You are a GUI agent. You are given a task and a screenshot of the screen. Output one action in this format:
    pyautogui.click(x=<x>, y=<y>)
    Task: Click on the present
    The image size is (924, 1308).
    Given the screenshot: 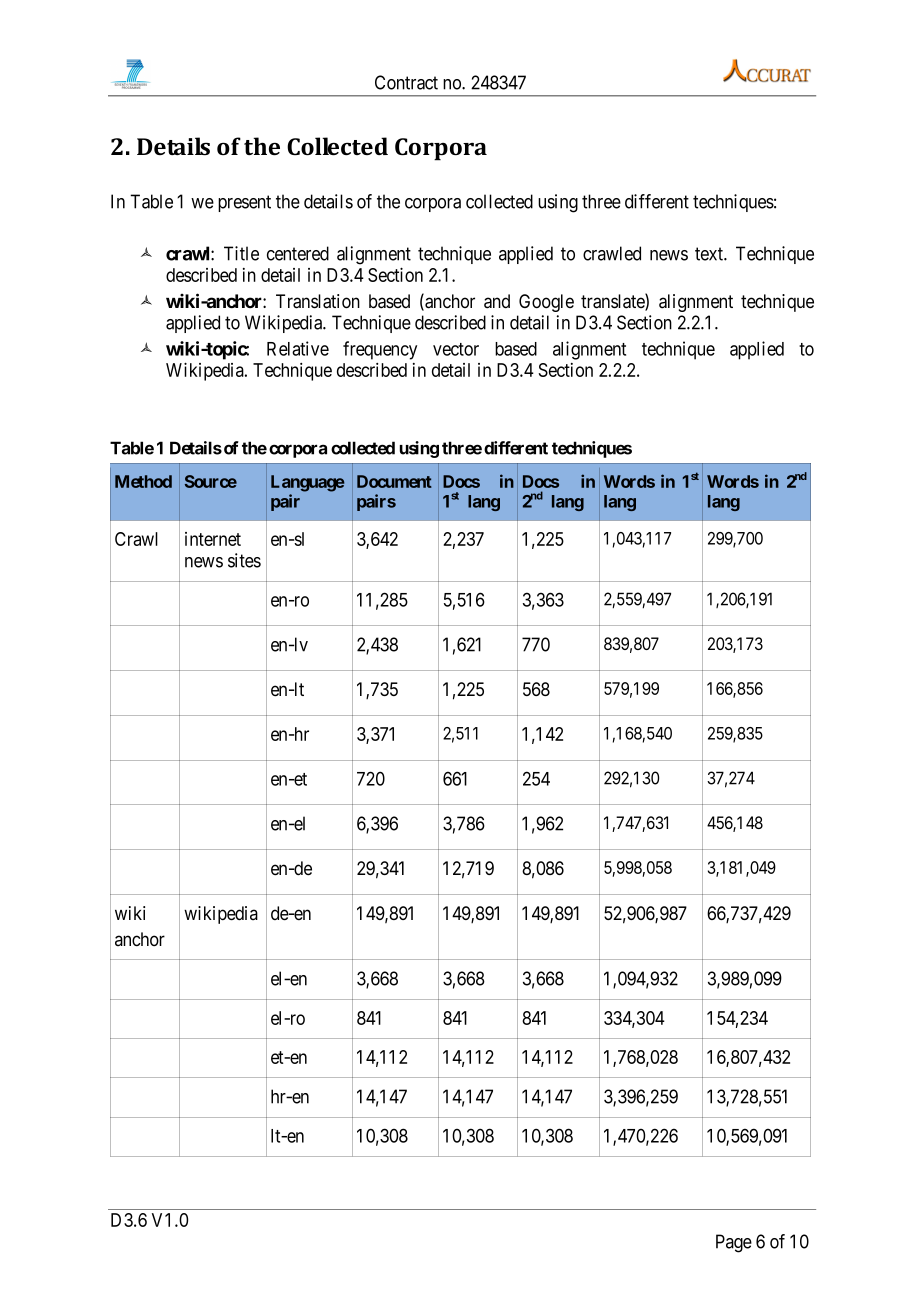 What is the action you would take?
    pyautogui.click(x=244, y=203)
